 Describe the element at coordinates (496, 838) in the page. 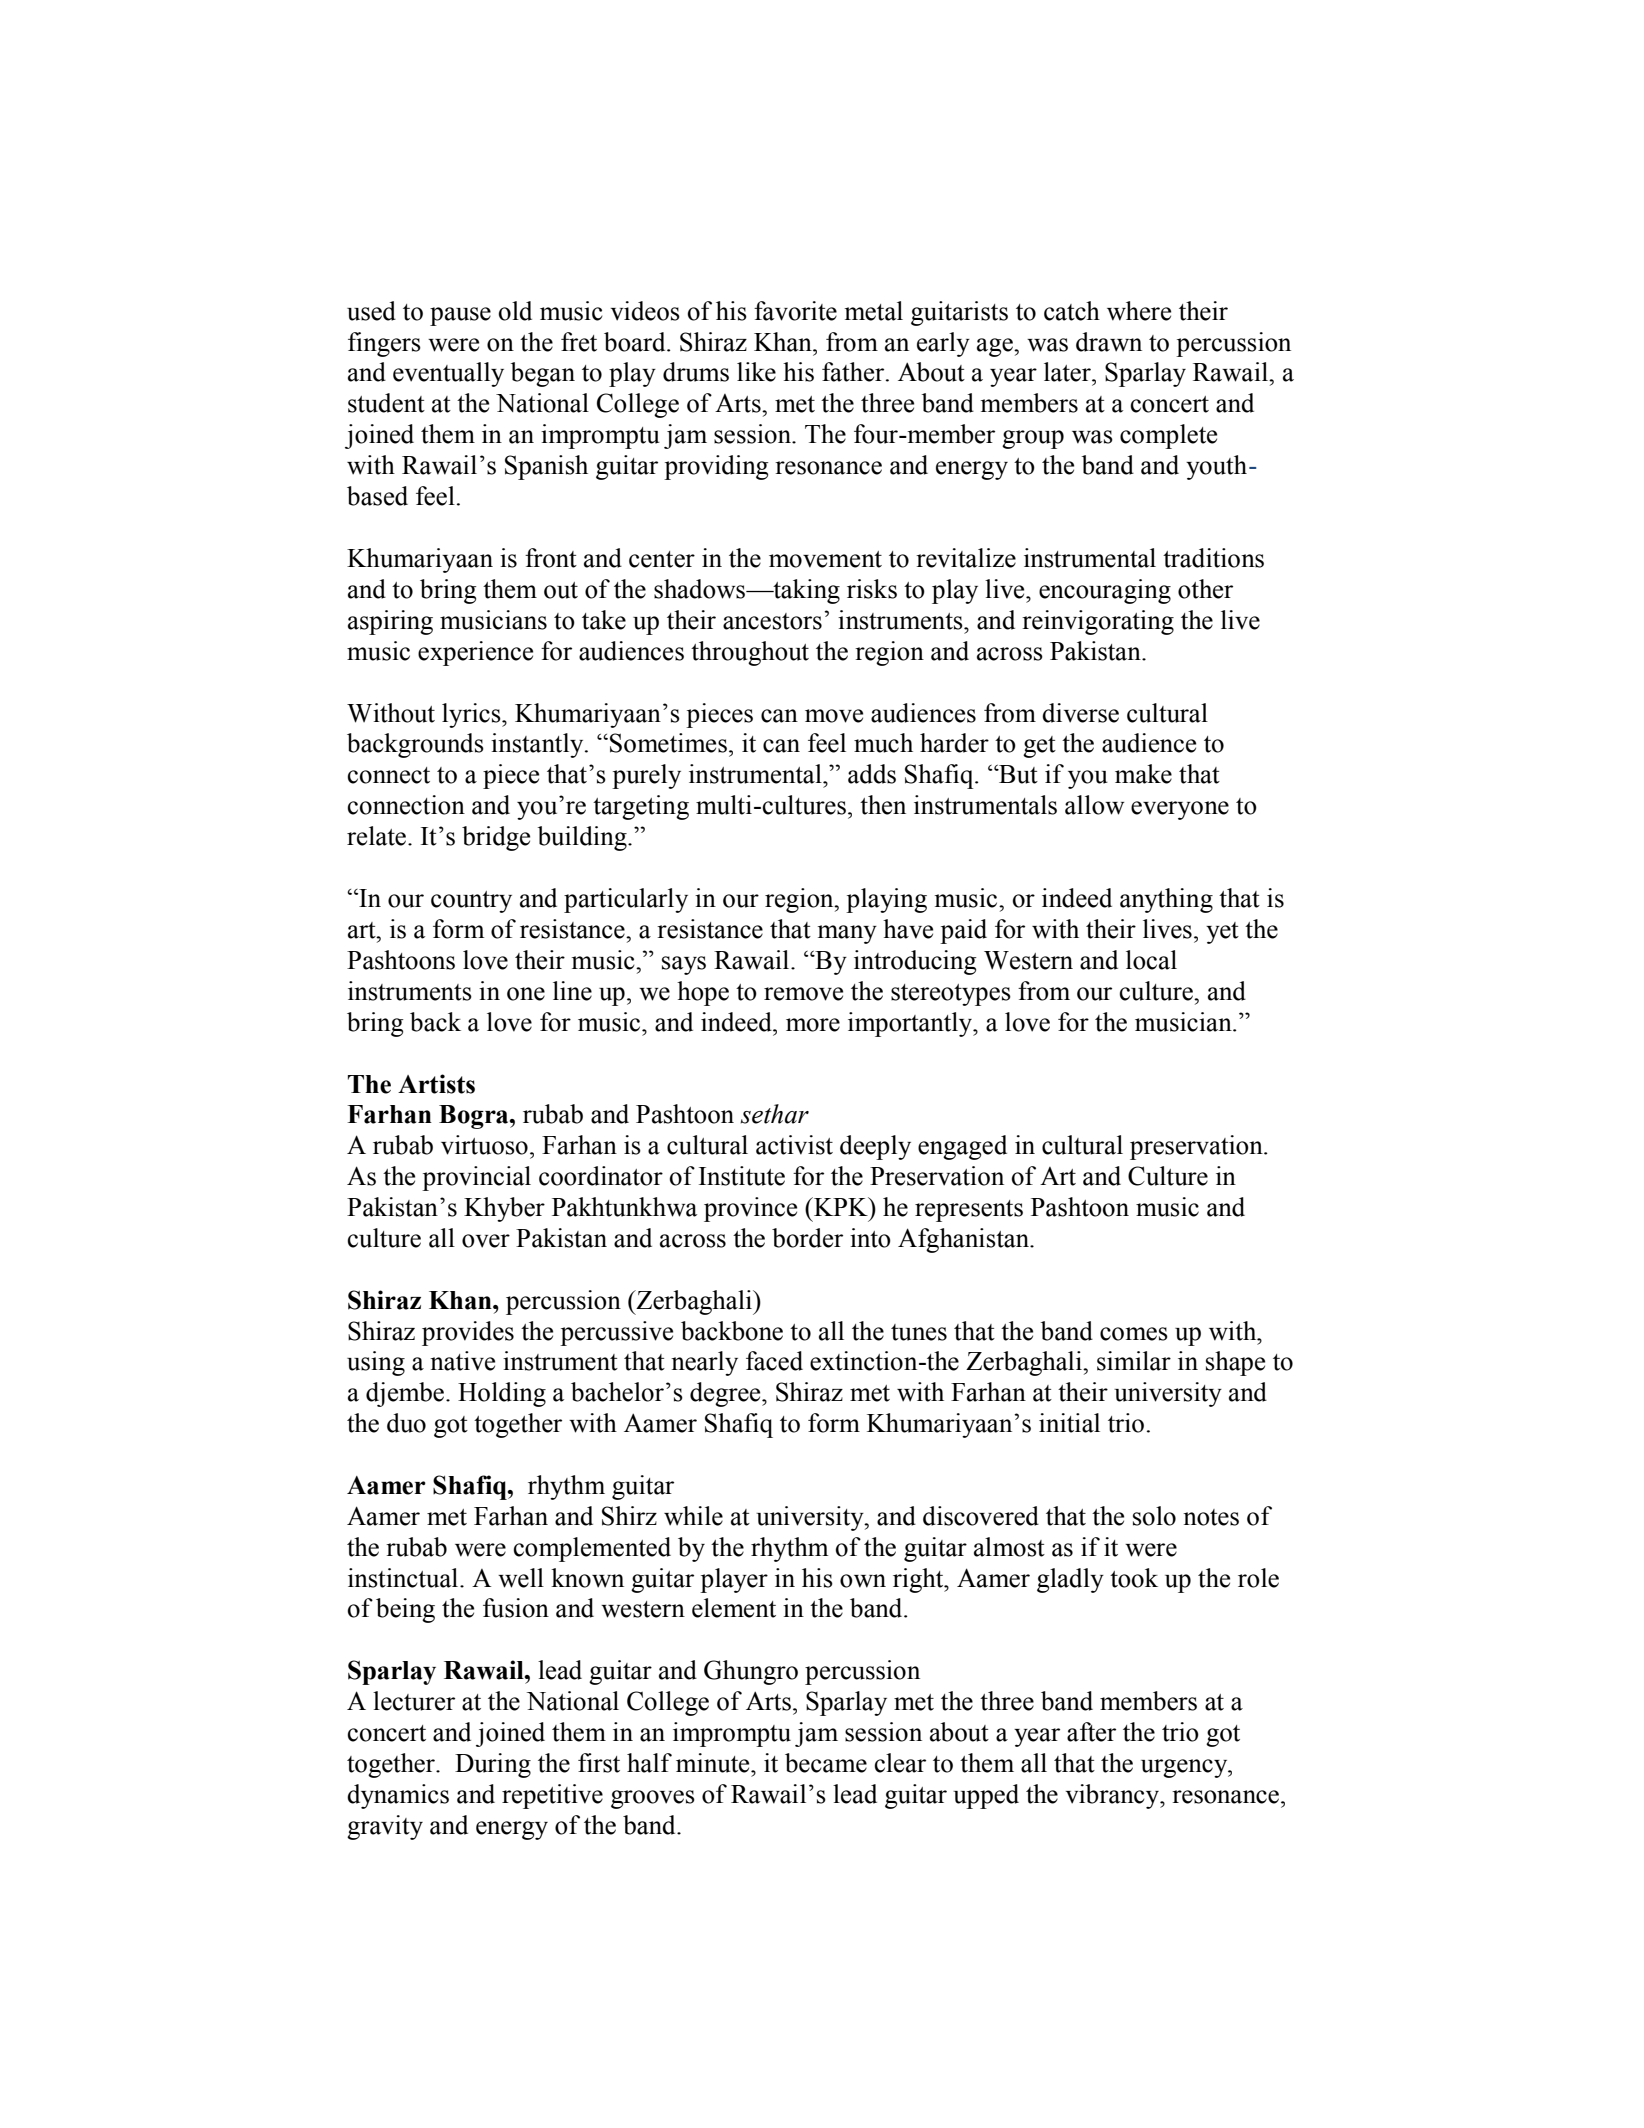

I see `bridge` at that location.
